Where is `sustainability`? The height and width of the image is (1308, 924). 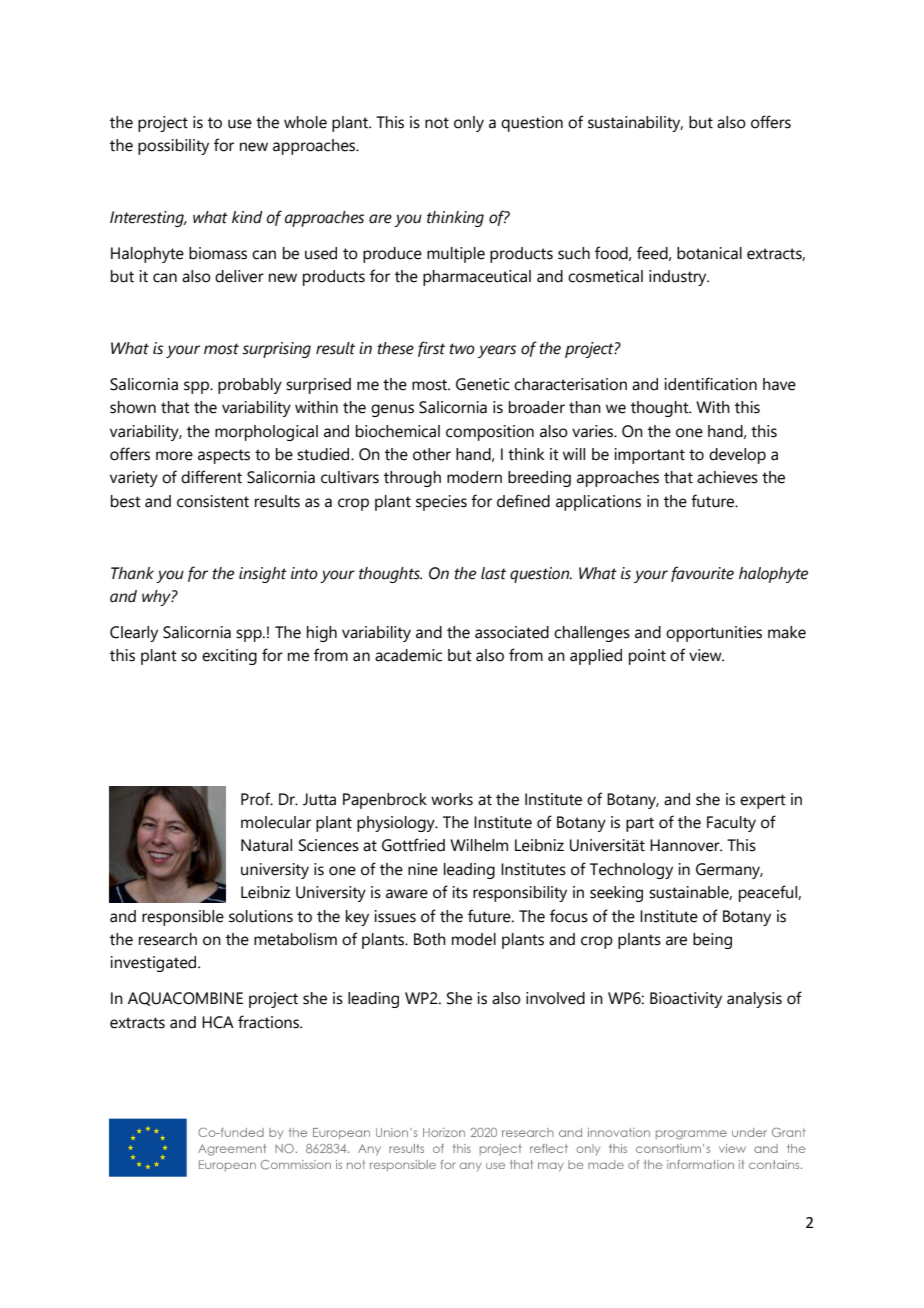 sustainability is located at coordinates (635, 124).
